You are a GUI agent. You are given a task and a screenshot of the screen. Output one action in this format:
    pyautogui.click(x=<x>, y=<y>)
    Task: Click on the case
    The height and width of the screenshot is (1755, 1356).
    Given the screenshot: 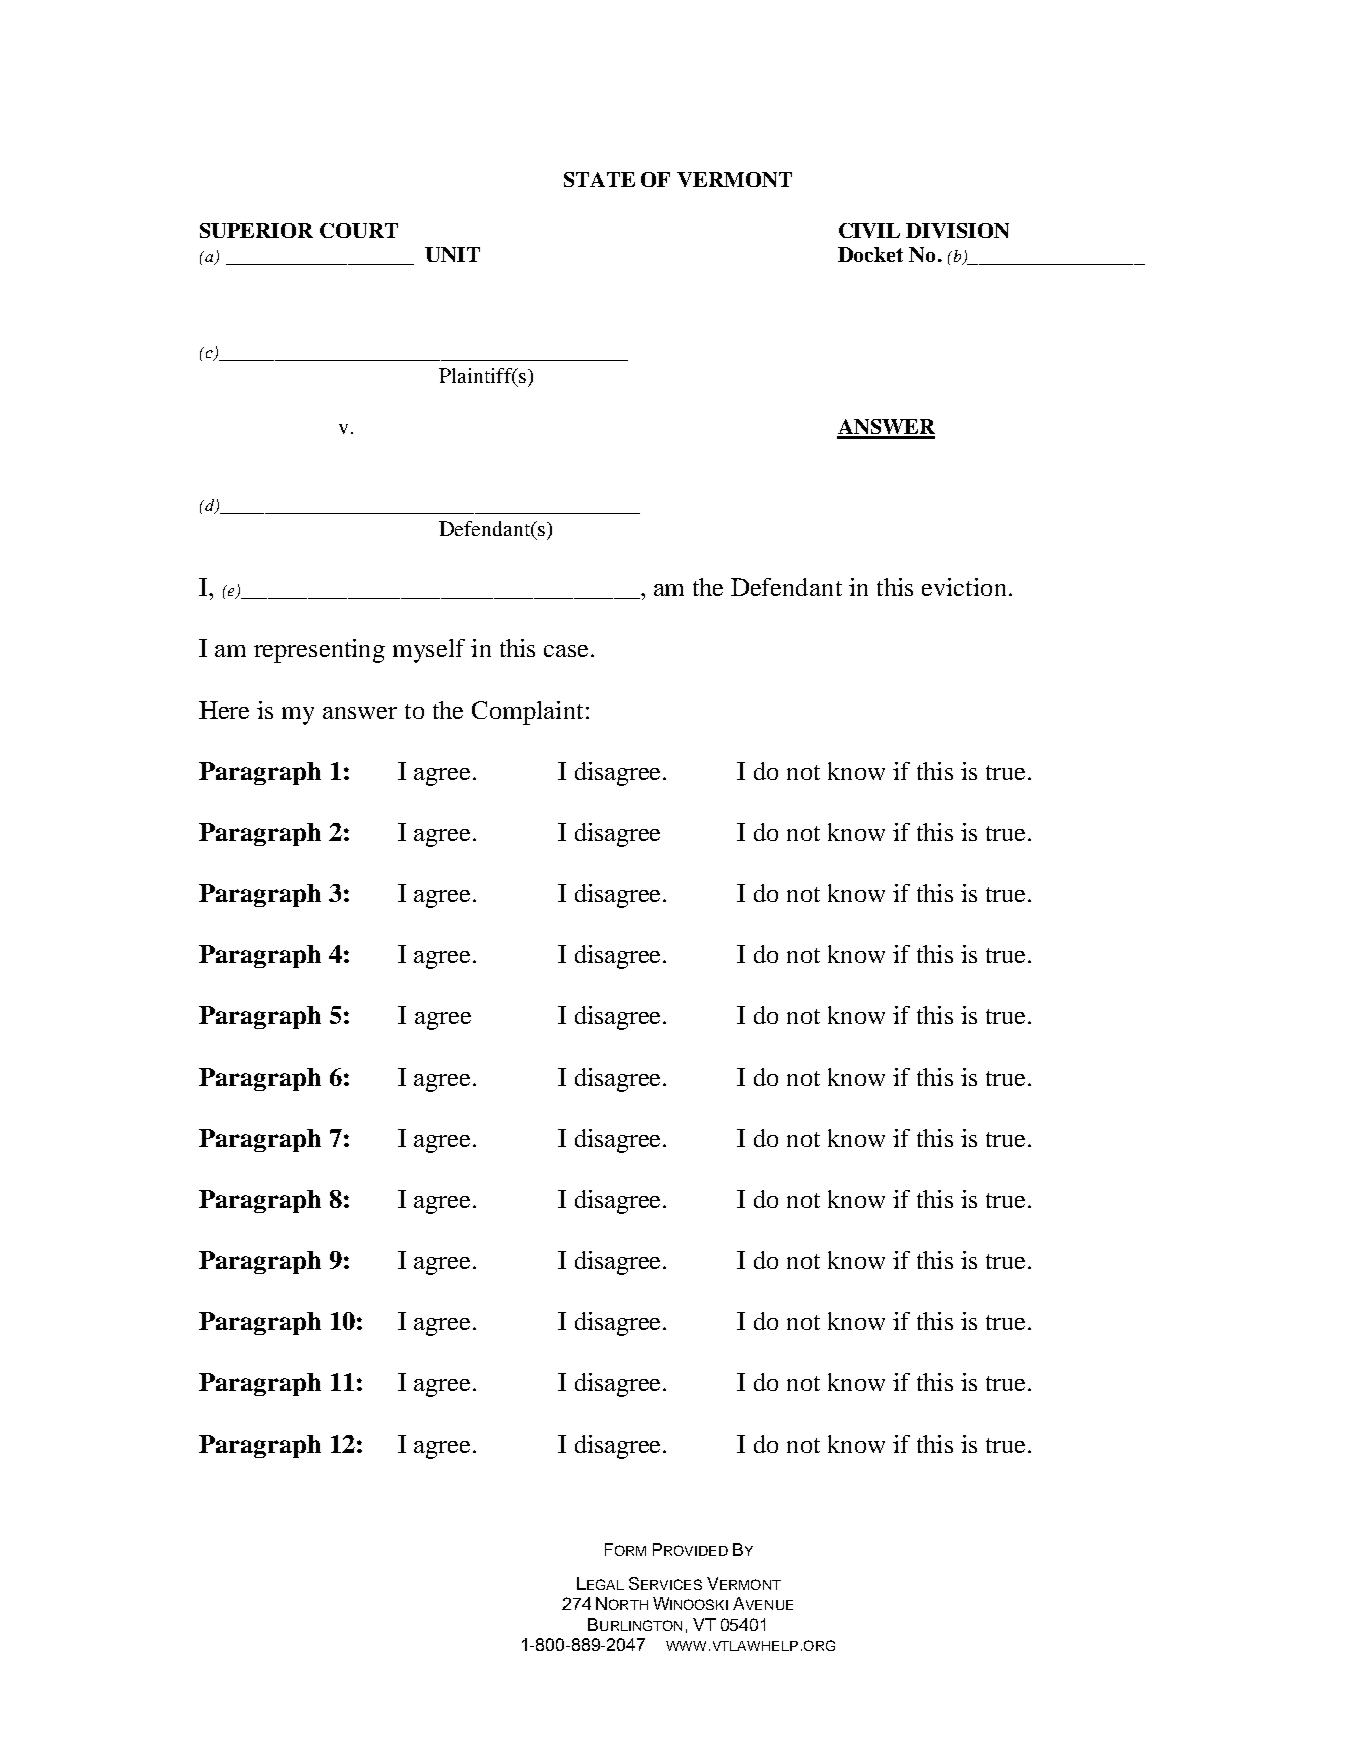 What is the action you would take?
    pyautogui.click(x=566, y=651)
